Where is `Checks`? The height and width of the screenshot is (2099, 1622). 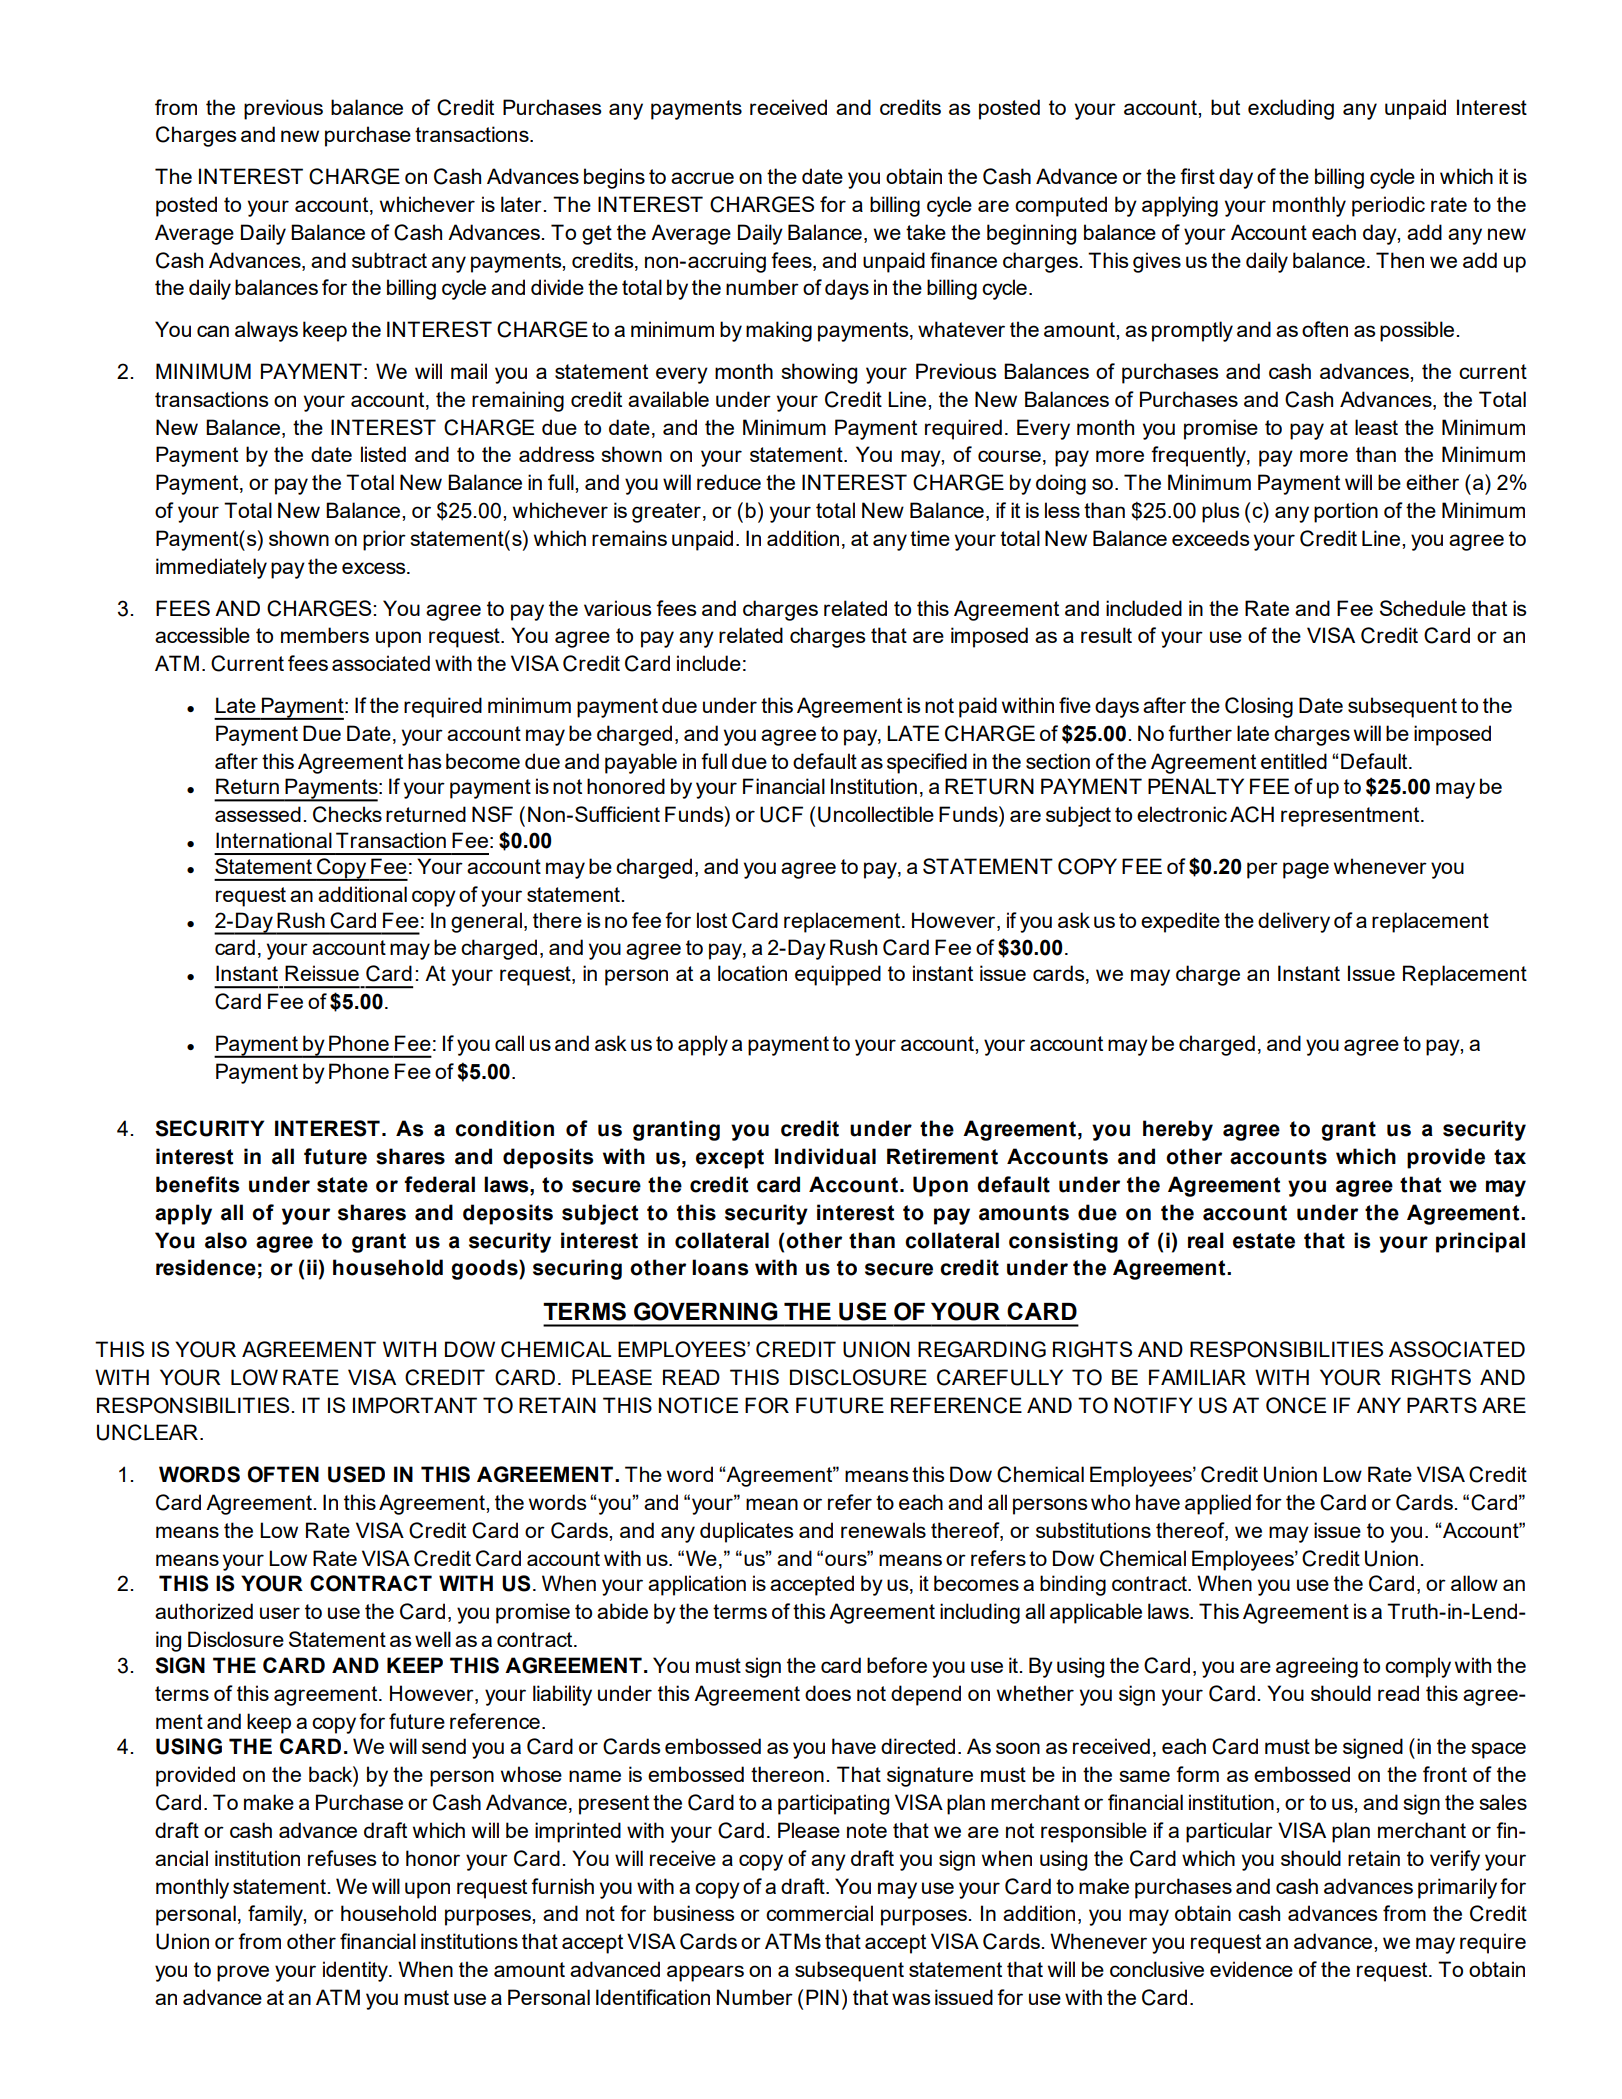
Checks is located at coordinates (347, 814).
